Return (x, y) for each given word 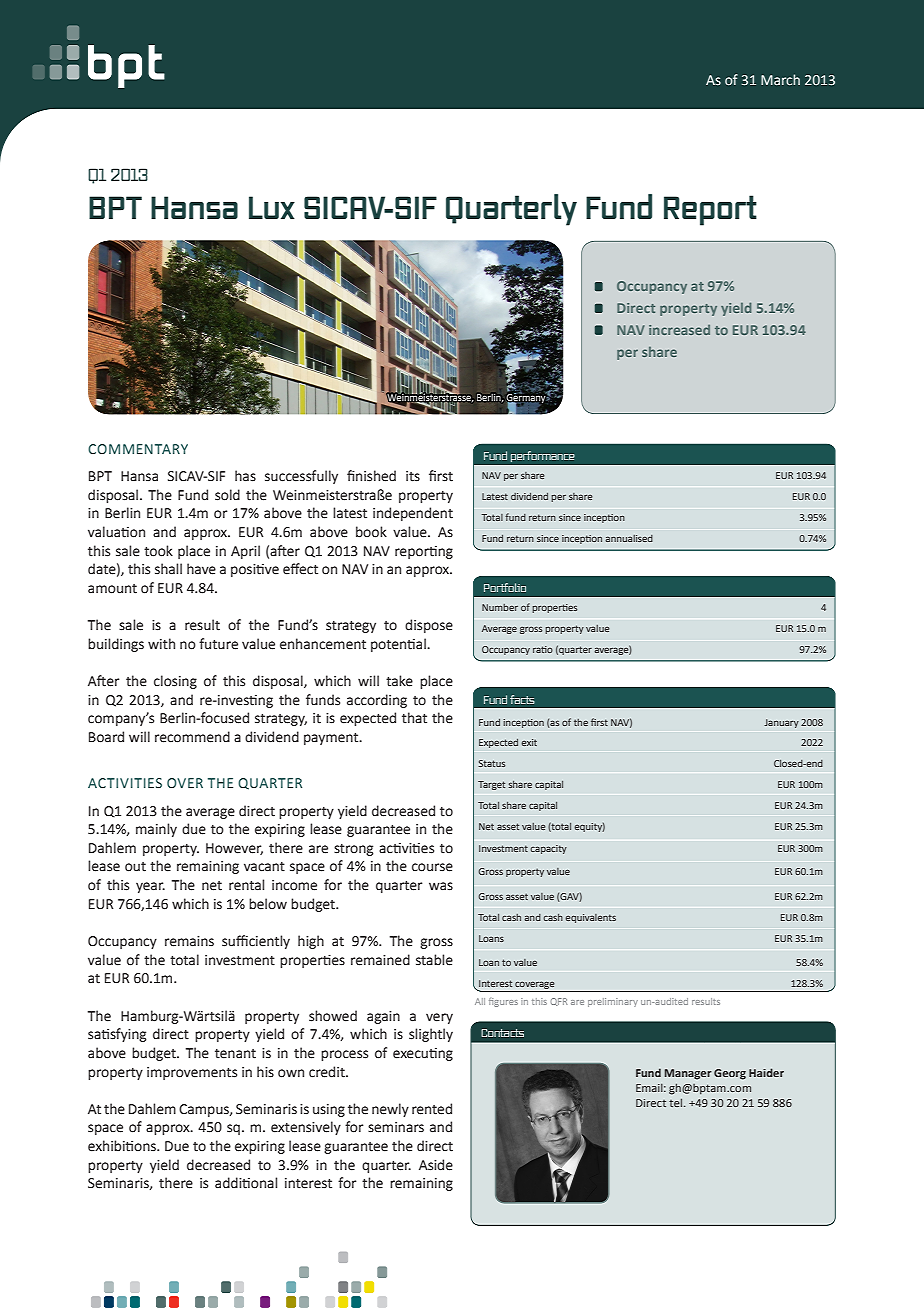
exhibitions (123, 1146)
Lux (272, 207)
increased (679, 330)
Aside (436, 1165)
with (161, 644)
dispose (429, 626)
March (780, 79)
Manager (688, 1074)
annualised (629, 538)
